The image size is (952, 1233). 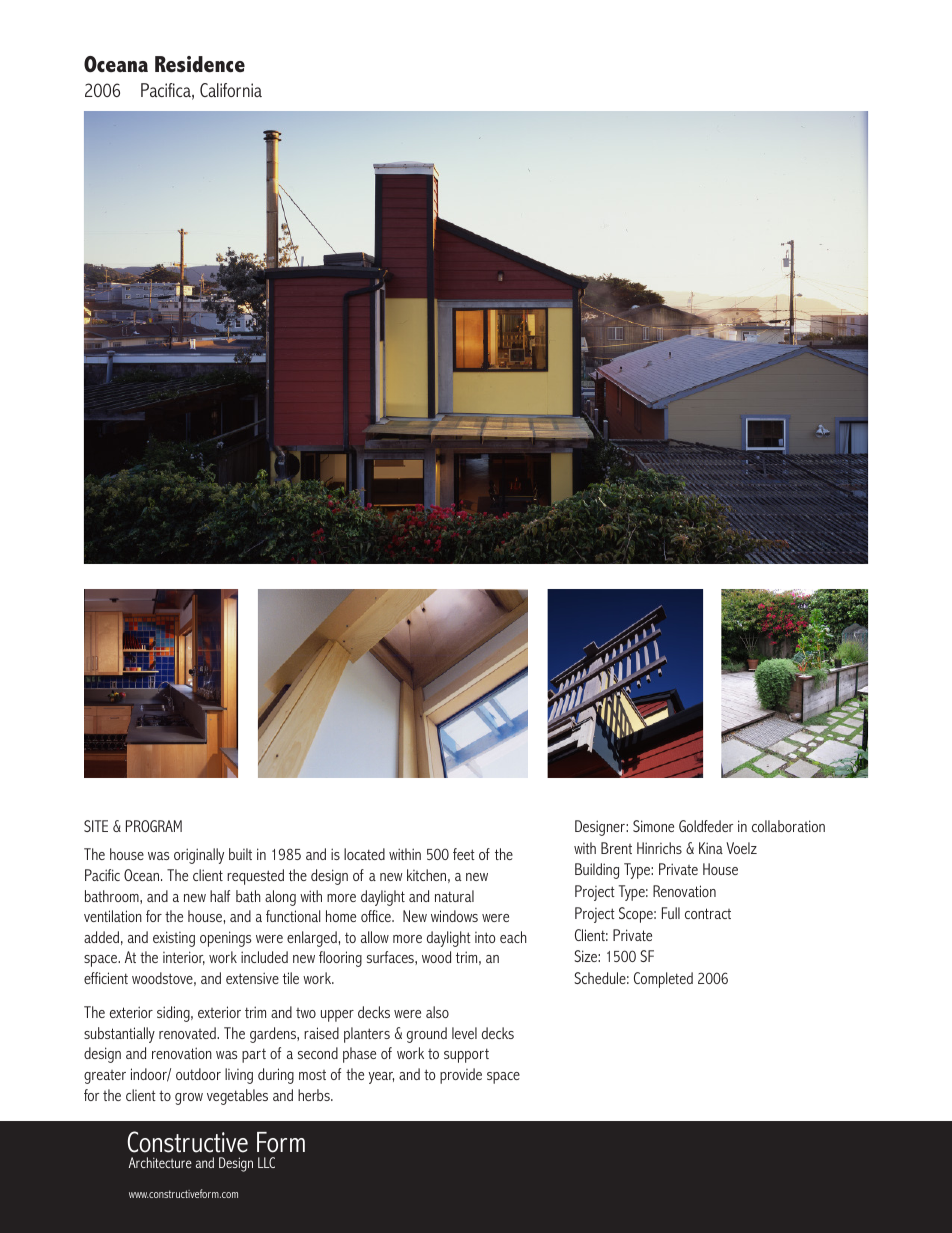 I want to click on SITE, so click(x=96, y=826).
